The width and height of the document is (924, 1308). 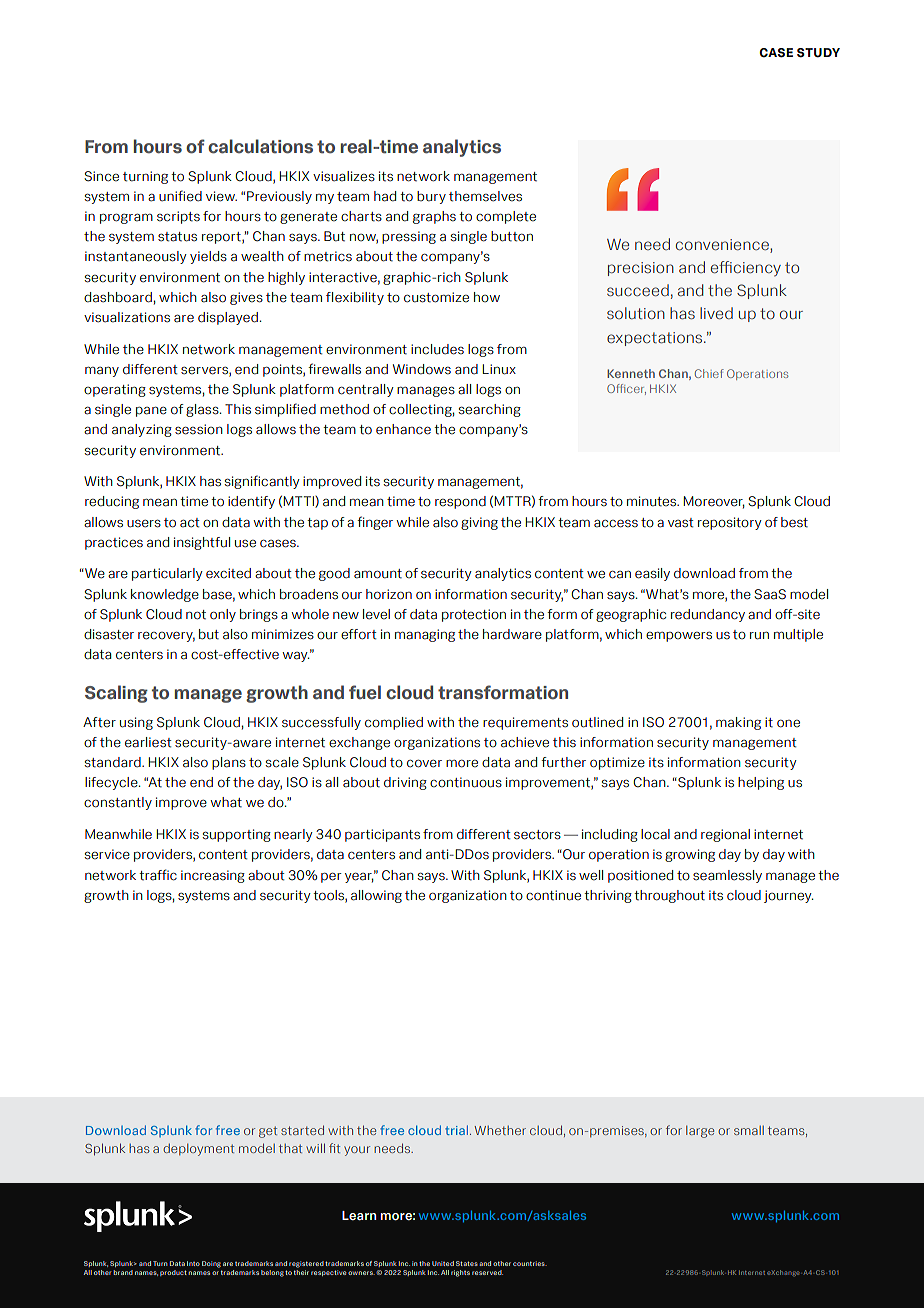 What do you see at coordinates (260, 146) in the document?
I see `calculations` at bounding box center [260, 146].
